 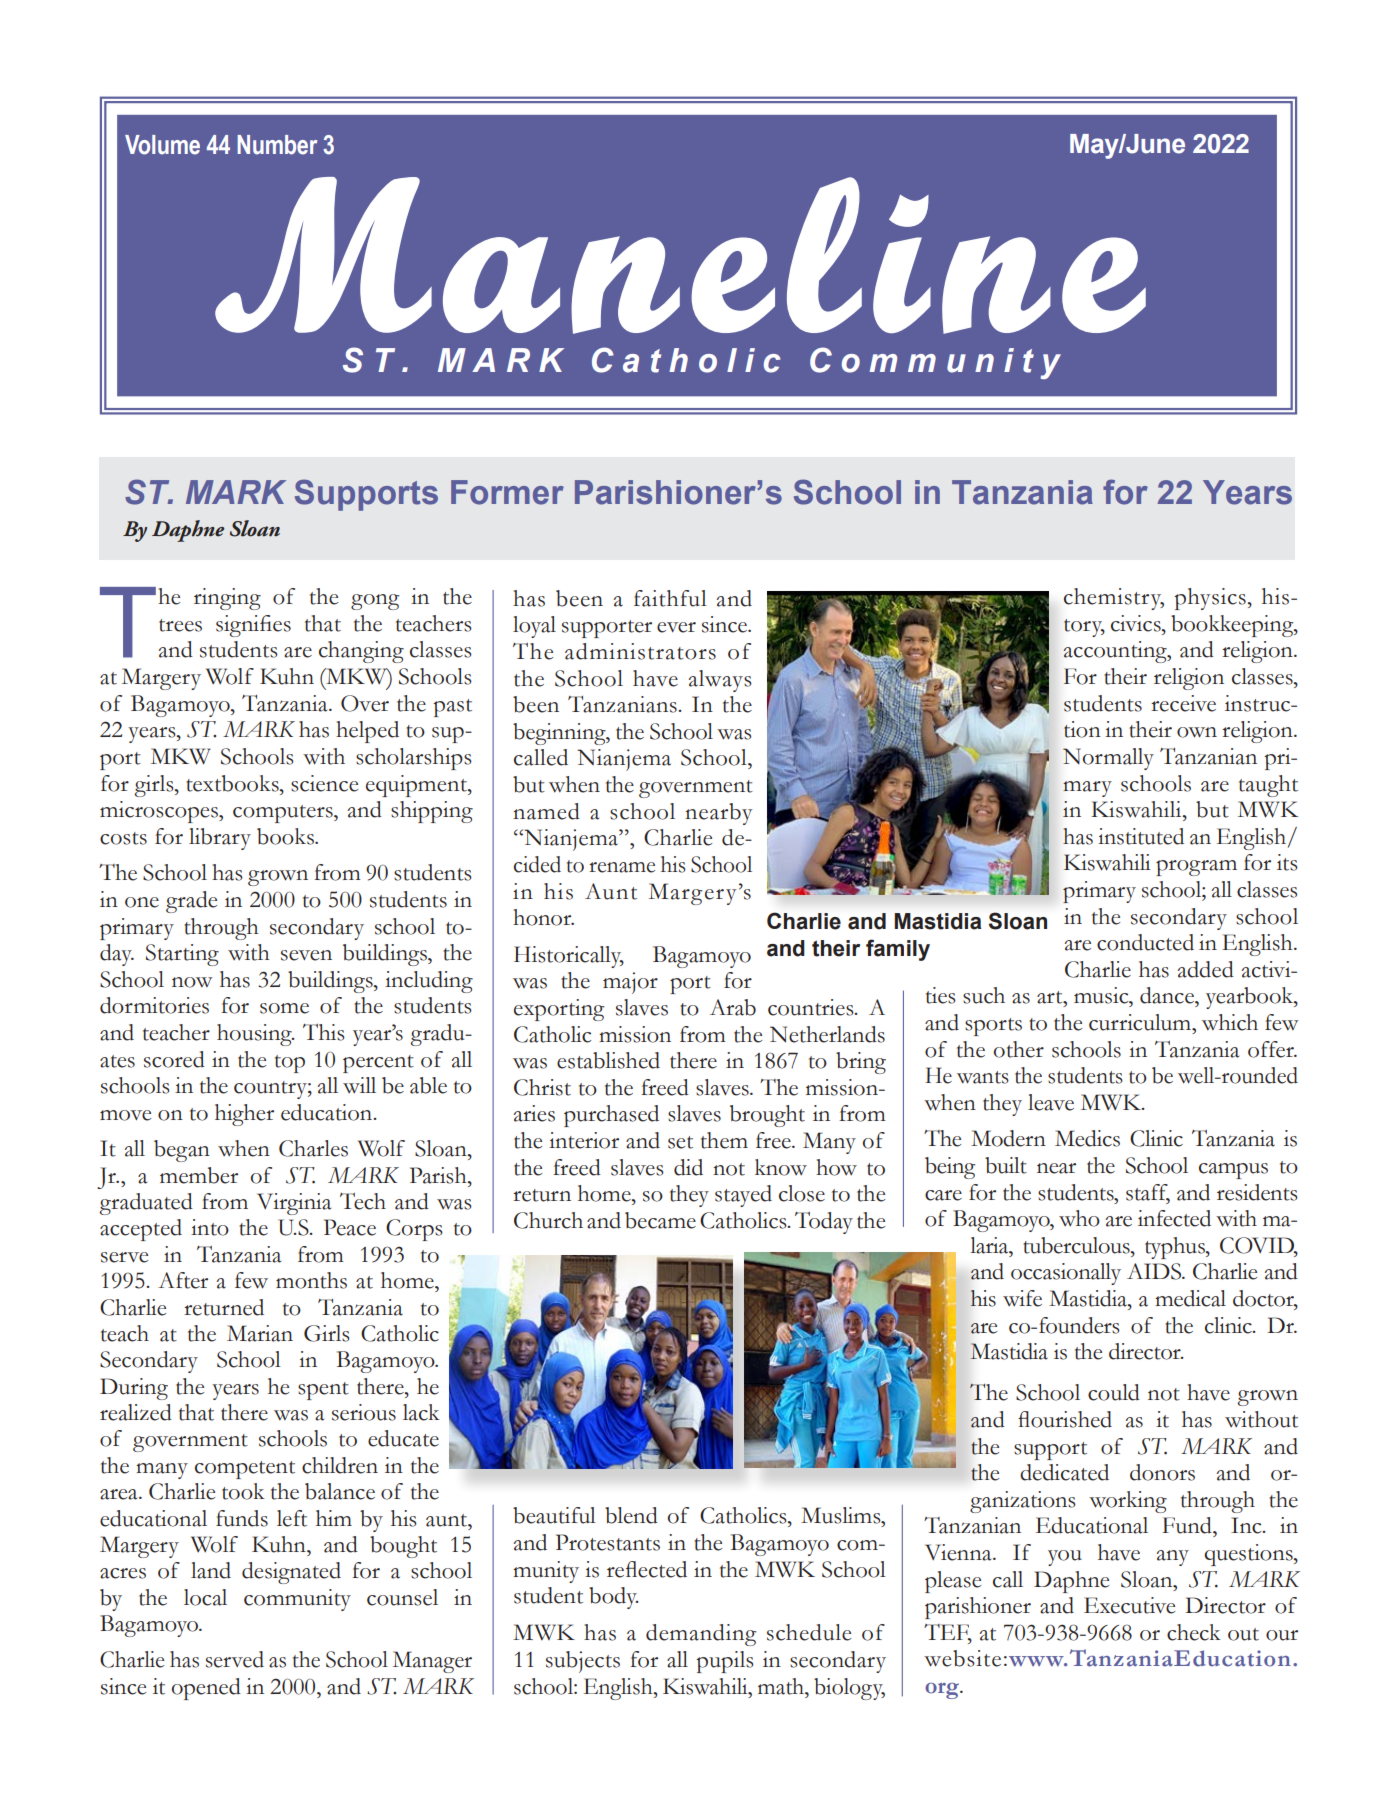 I want to click on staff, so click(x=1148, y=1193).
